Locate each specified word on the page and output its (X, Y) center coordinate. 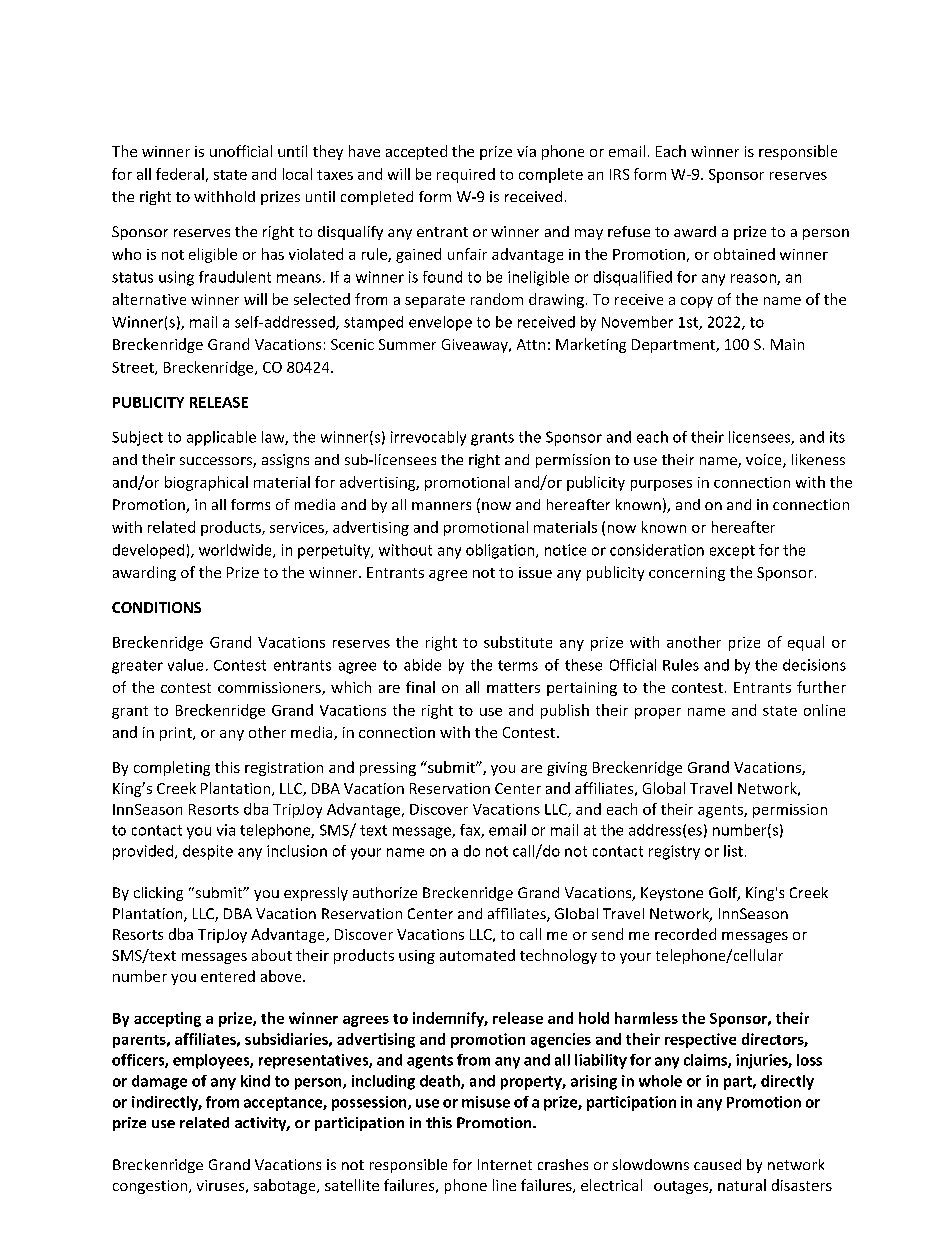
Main (787, 344)
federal (180, 174)
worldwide (236, 551)
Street (134, 368)
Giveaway (476, 346)
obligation (501, 551)
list (733, 851)
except (732, 552)
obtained (744, 254)
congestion (151, 1187)
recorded (685, 934)
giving (567, 769)
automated (477, 955)
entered (228, 976)
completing (172, 768)
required (466, 175)
